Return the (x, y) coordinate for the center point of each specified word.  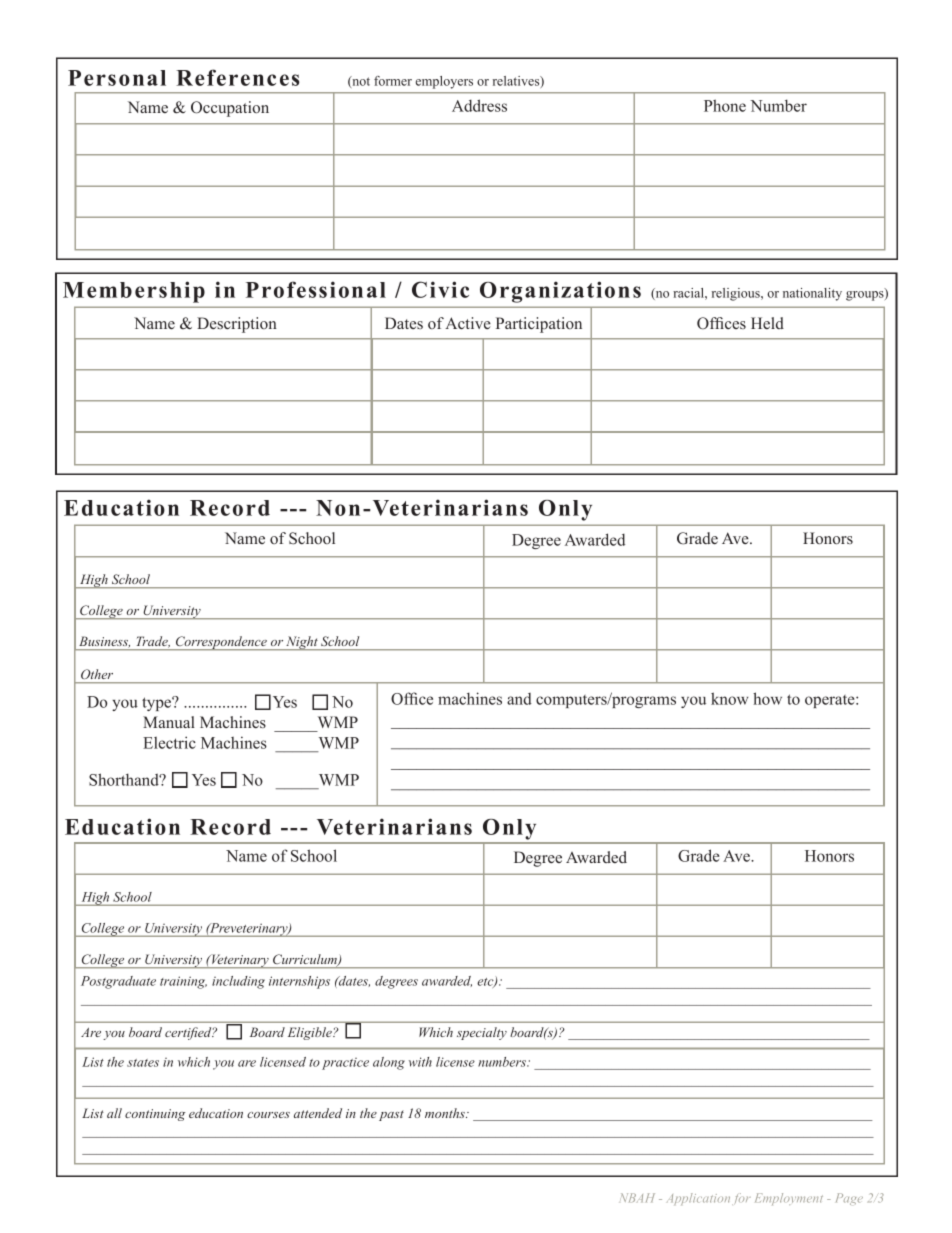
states (143, 1063)
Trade (153, 641)
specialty (482, 1033)
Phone (725, 105)
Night (302, 643)
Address (479, 105)
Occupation (230, 109)
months (446, 1113)
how (767, 698)
